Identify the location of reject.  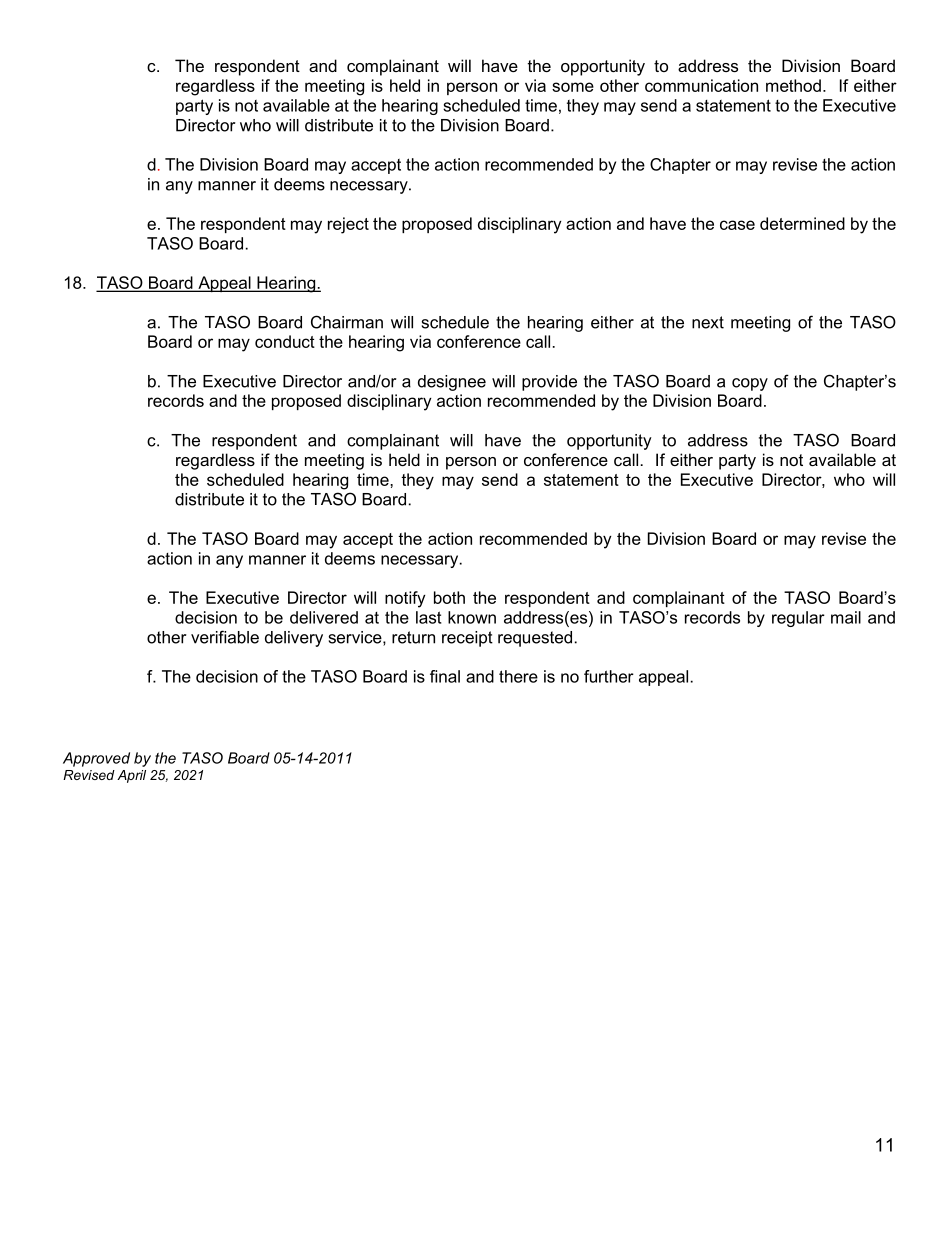
(348, 225).
